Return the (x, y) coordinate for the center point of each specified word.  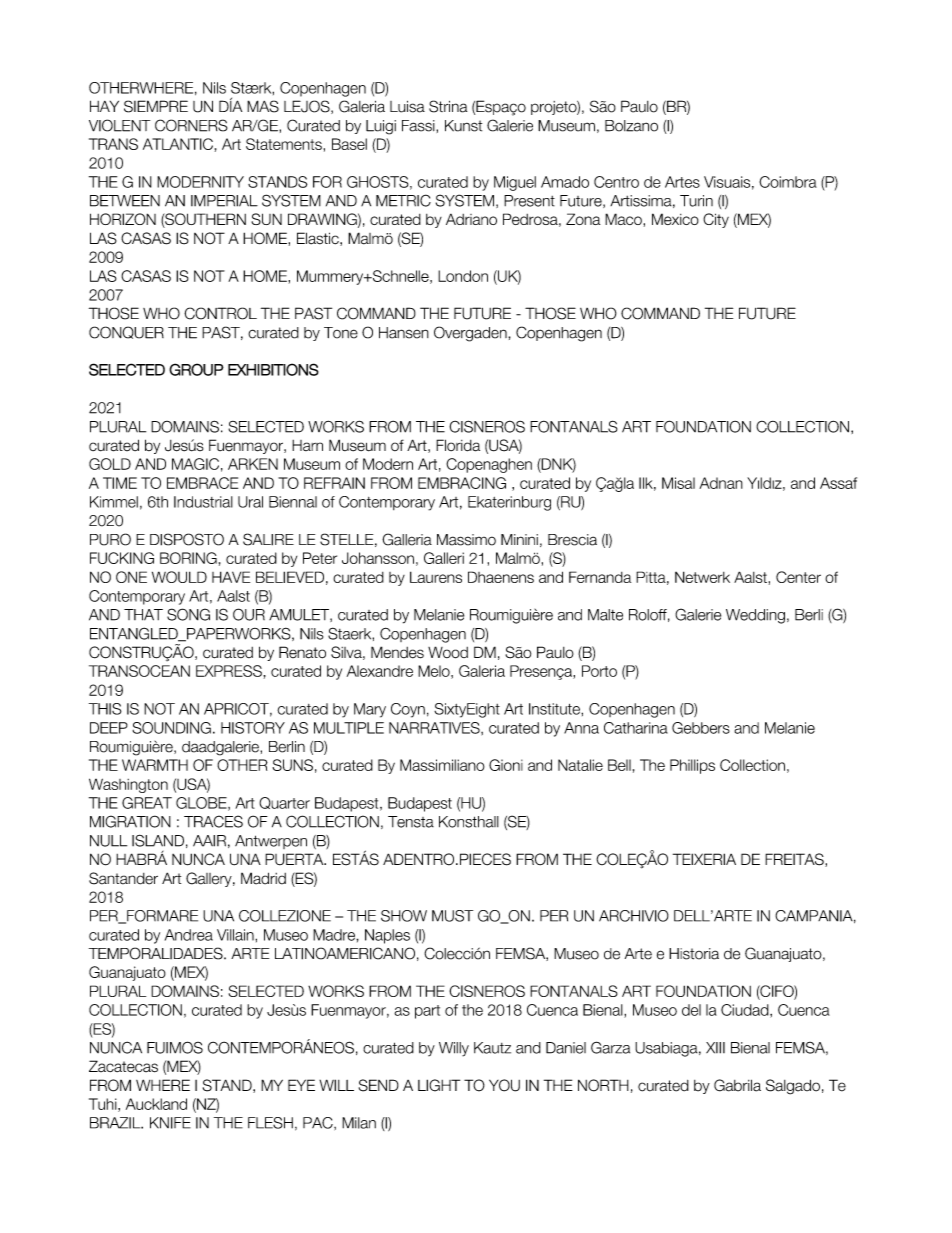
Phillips (692, 766)
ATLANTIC (178, 144)
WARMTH (155, 765)
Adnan (721, 483)
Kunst (463, 126)
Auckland (156, 1104)
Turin (696, 201)
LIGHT (439, 1085)
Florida (458, 445)
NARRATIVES (435, 728)
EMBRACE (202, 483)
